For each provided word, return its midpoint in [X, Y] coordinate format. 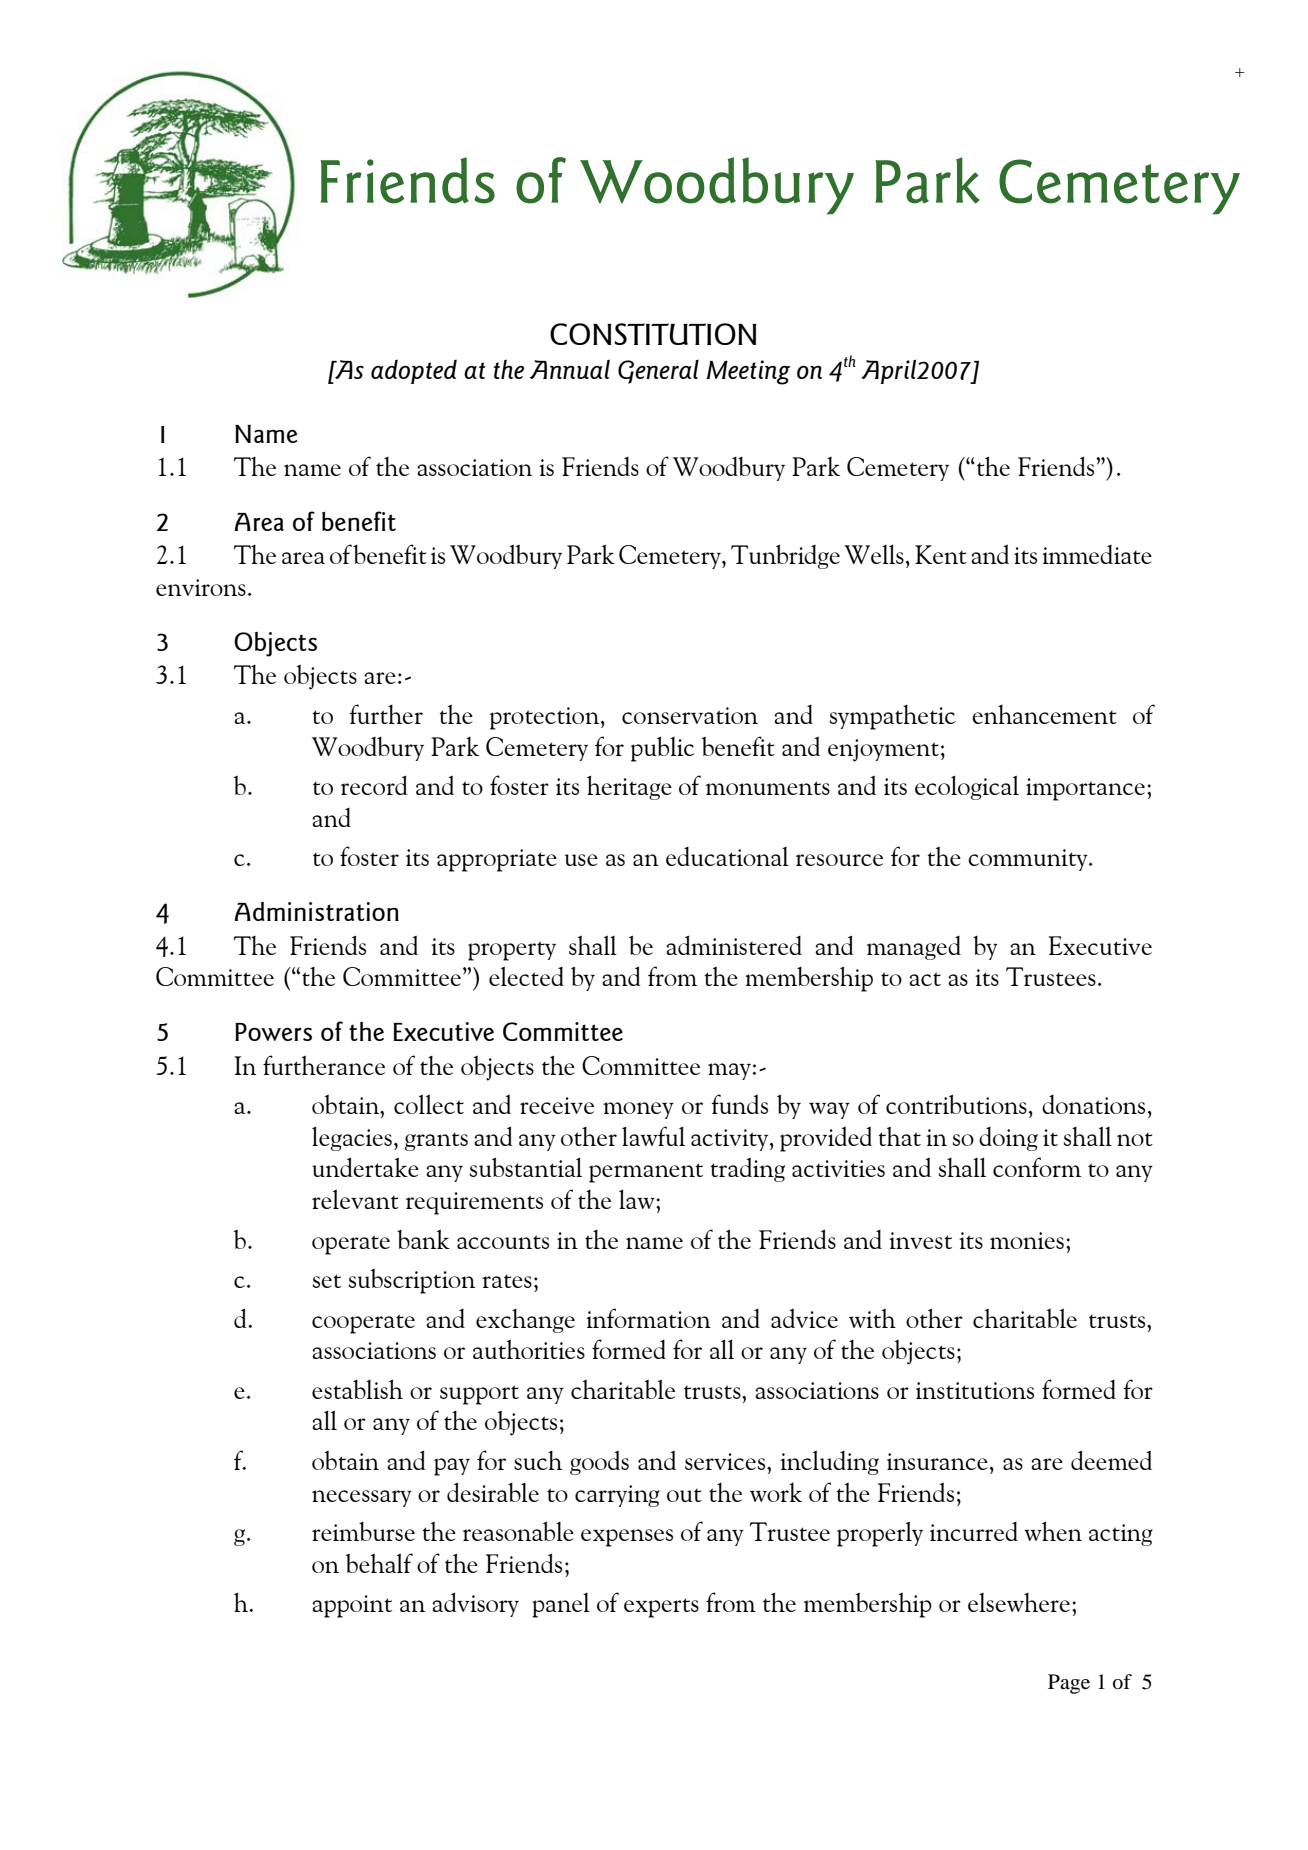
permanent [646, 1173]
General [658, 372]
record [374, 785]
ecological [967, 787]
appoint [352, 1606]
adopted [414, 371]
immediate [1097, 554]
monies [1027, 1240]
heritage [629, 787]
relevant [355, 1199]
